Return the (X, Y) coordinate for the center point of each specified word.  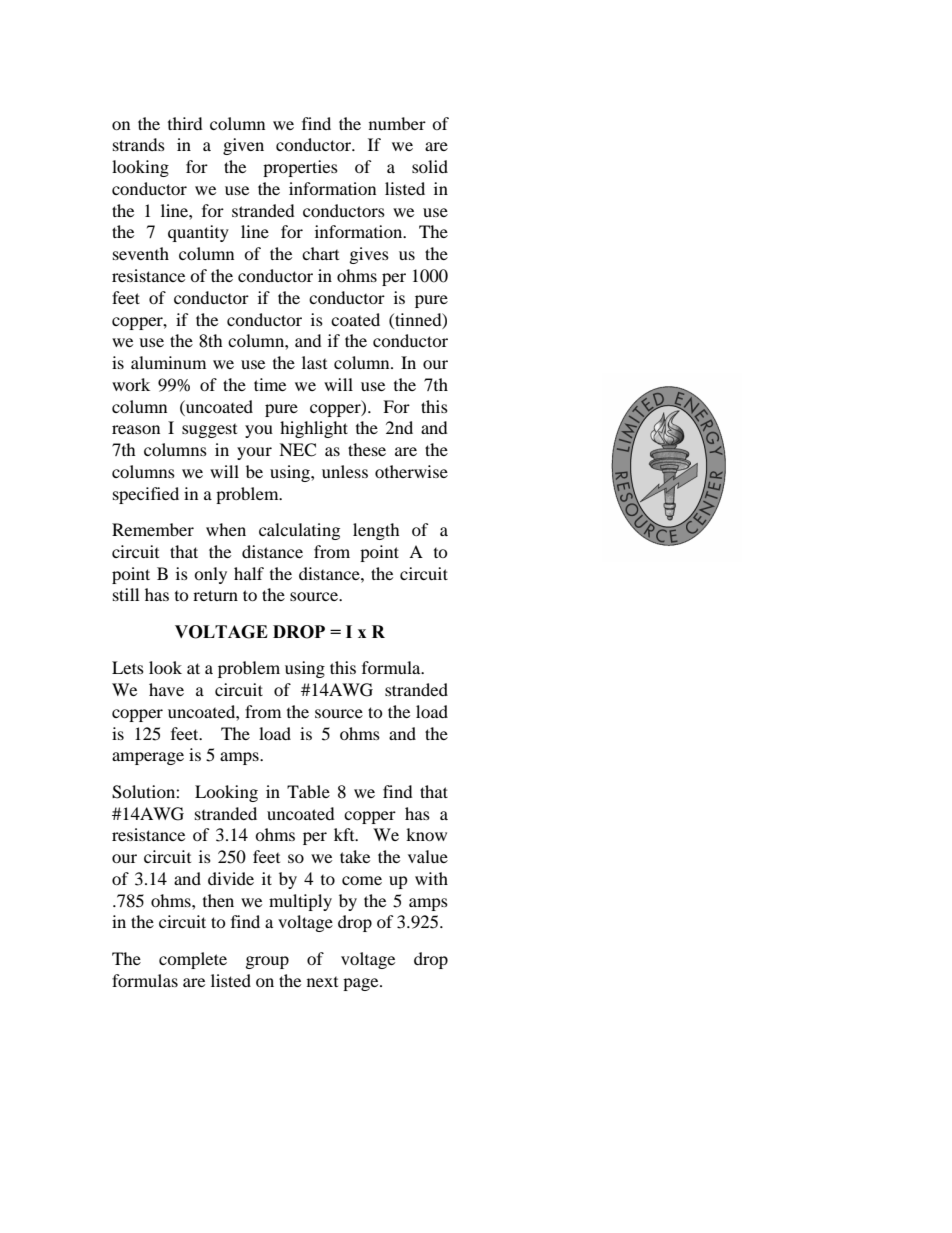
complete (193, 960)
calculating (299, 531)
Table (308, 791)
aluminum (168, 362)
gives (369, 255)
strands (139, 144)
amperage (148, 758)
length (376, 531)
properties (300, 168)
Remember (153, 529)
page (362, 984)
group (267, 962)
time (270, 384)
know (426, 834)
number (397, 123)
